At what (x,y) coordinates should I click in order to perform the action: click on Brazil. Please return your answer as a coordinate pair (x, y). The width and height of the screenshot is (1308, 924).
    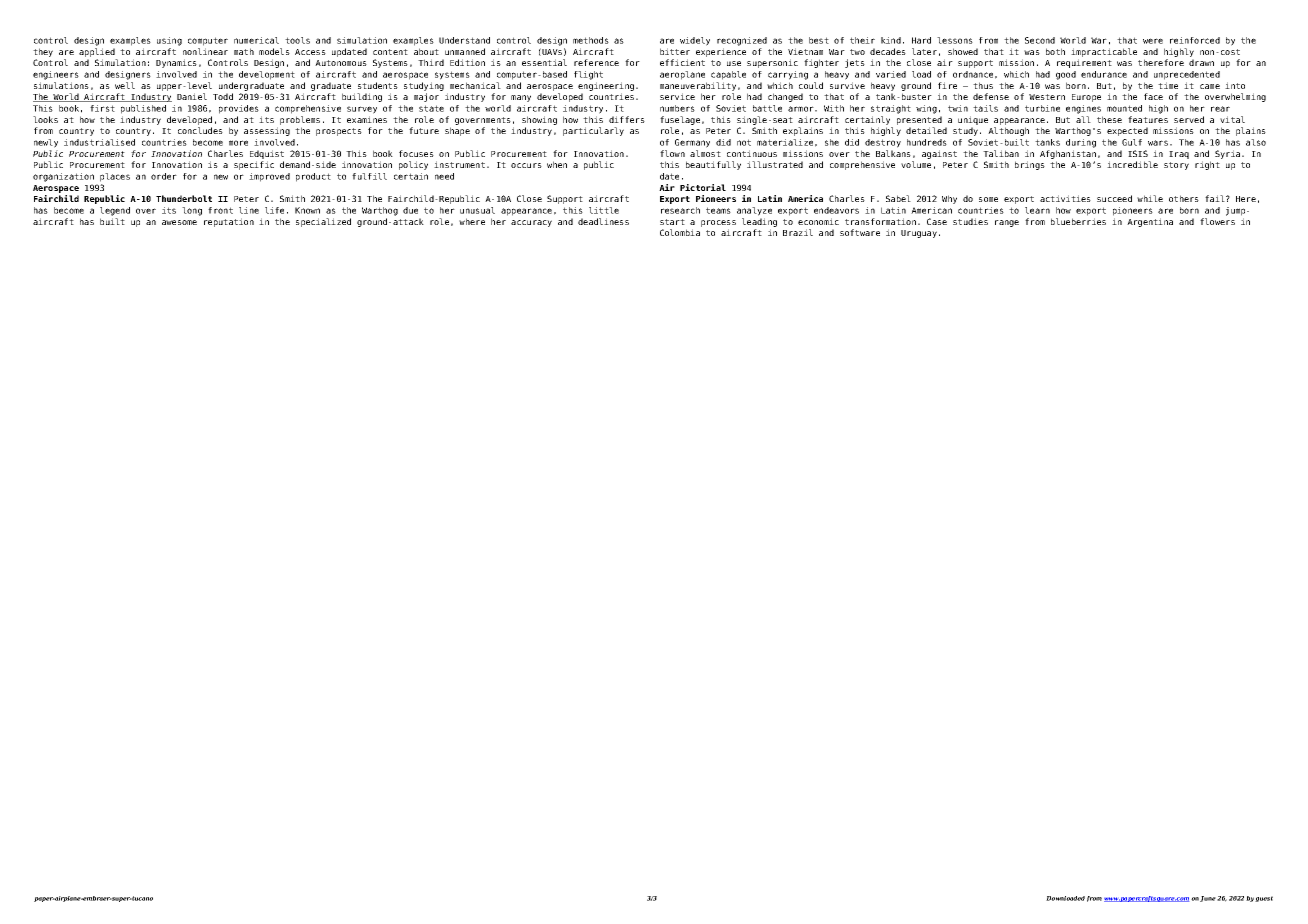
    Looking at the image, I should click on (798, 232).
